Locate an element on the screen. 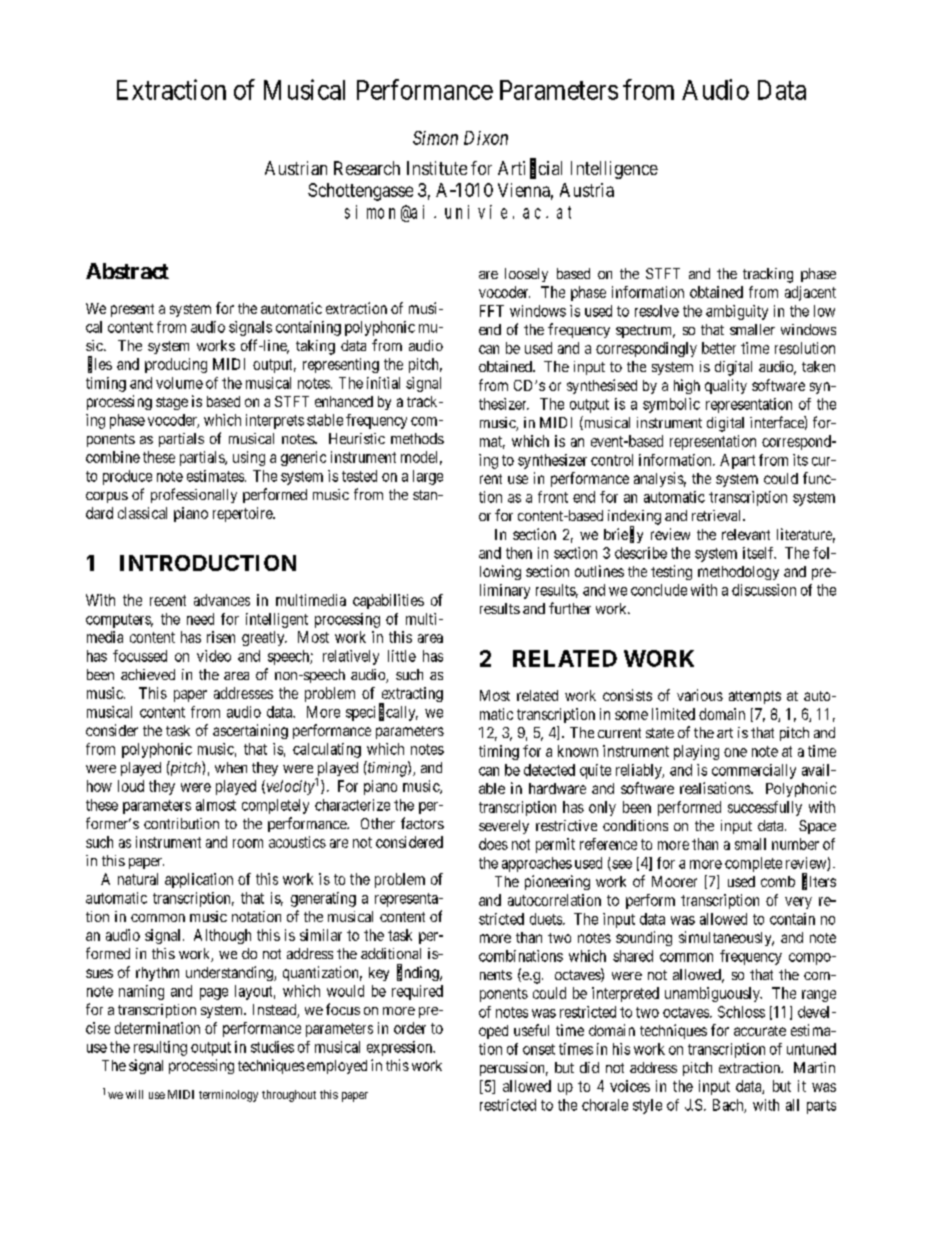  Apart is located at coordinates (737, 461).
